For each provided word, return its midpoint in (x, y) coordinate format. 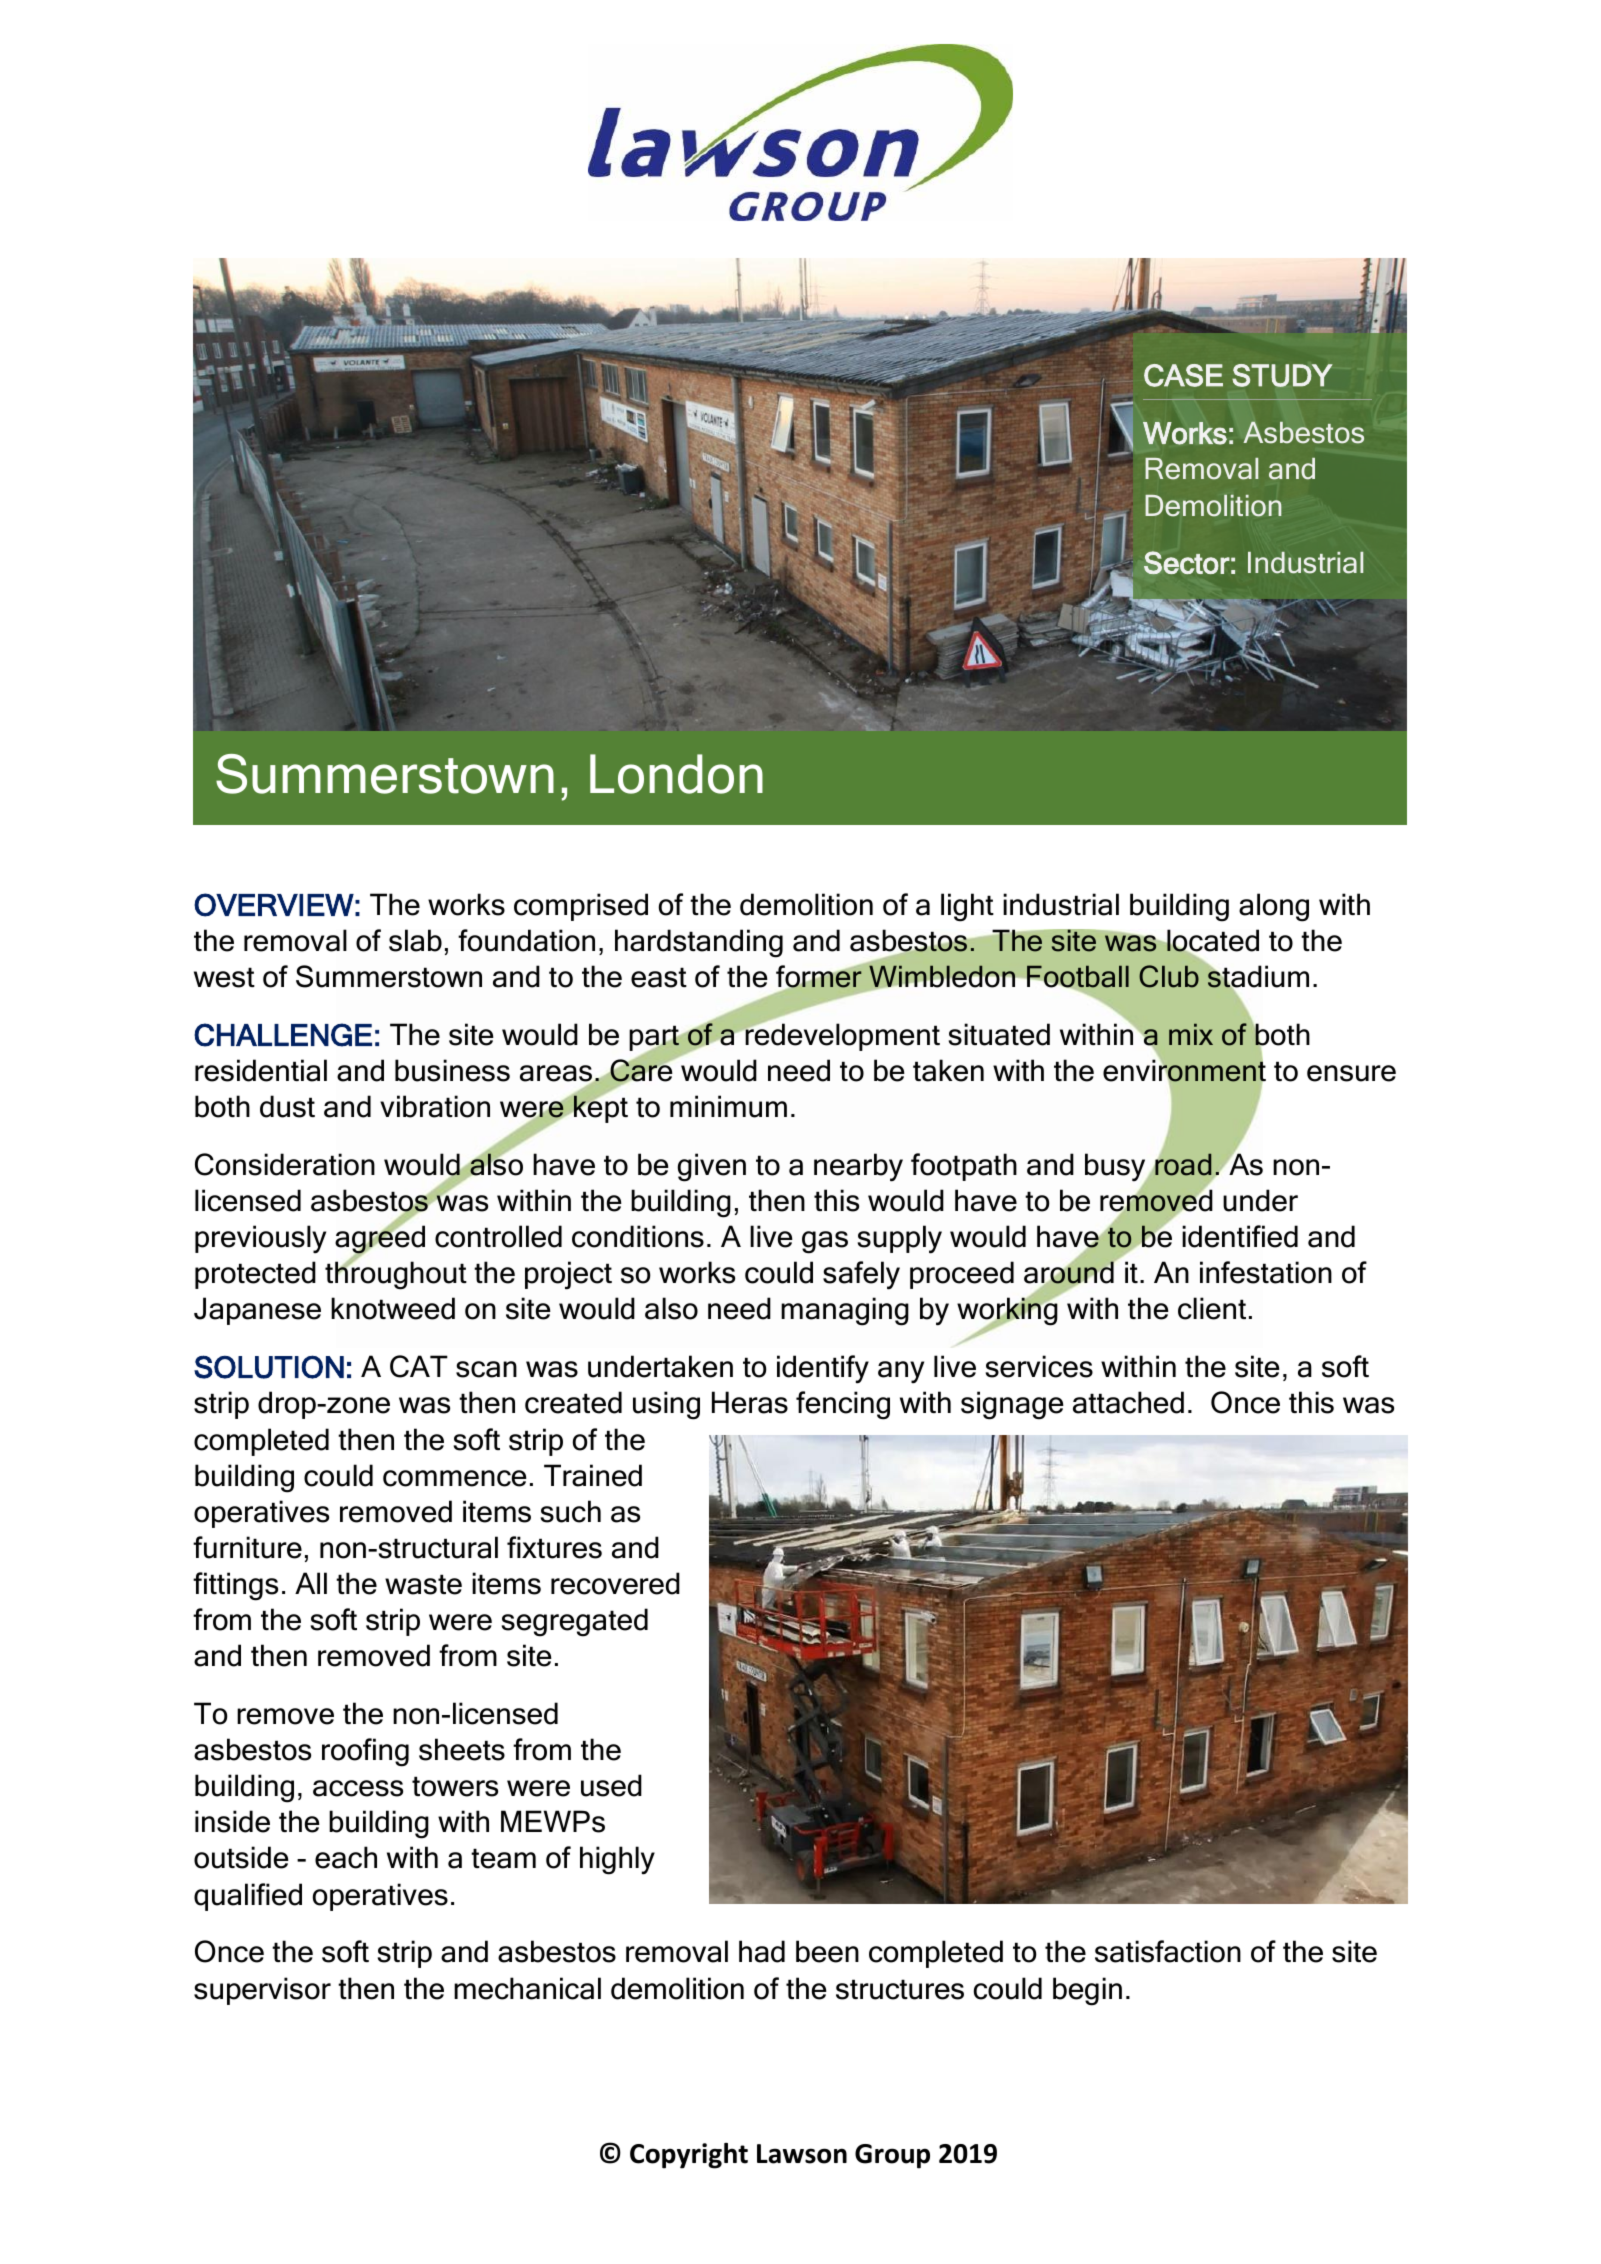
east (659, 977)
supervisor (262, 1991)
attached (1128, 1402)
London (676, 774)
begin (1087, 1991)
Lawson (802, 2154)
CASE (1183, 375)
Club (1169, 976)
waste (423, 1584)
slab (415, 940)
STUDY (1282, 375)
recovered (615, 1583)
